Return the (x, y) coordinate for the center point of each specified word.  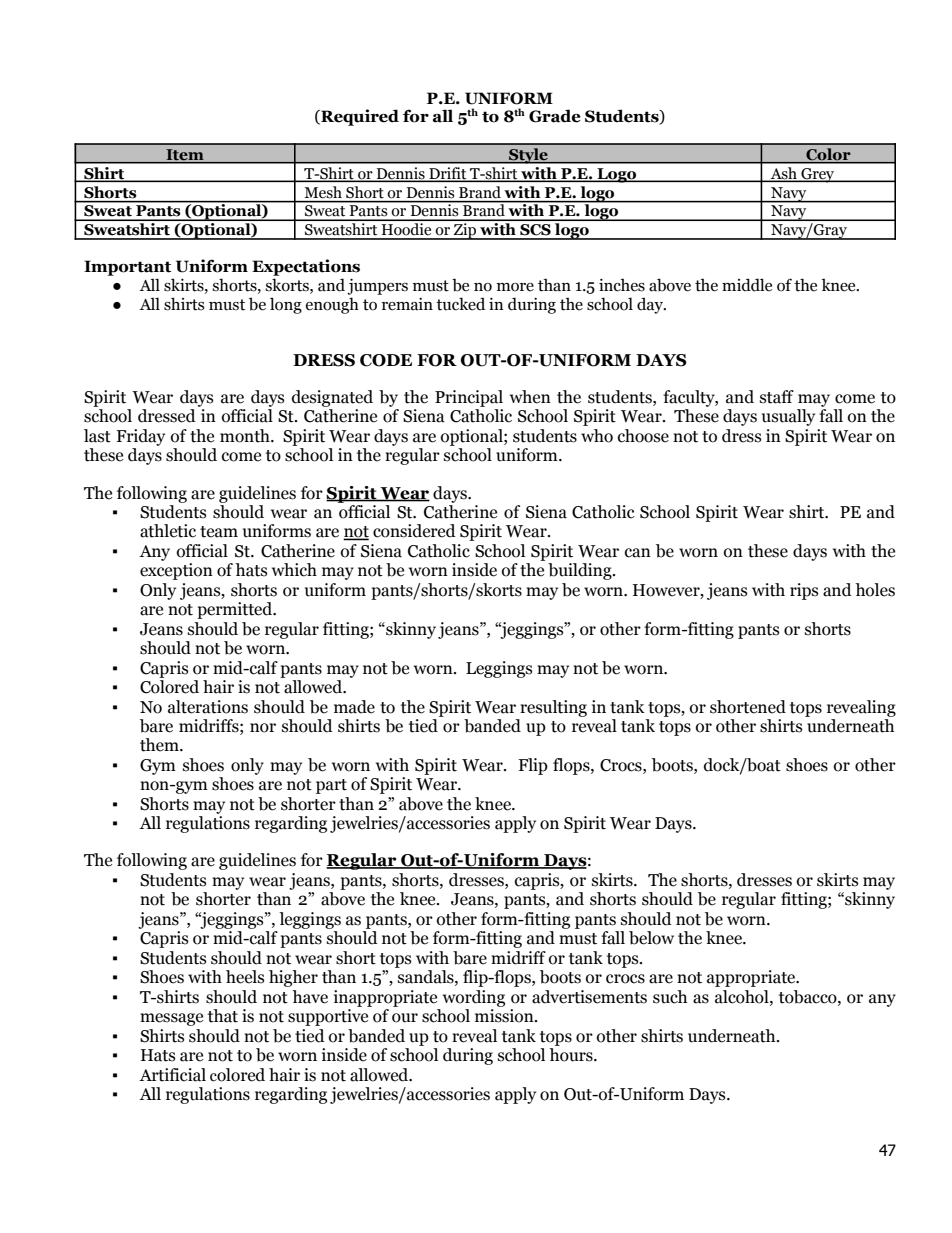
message (171, 1019)
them (160, 745)
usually (788, 417)
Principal (469, 398)
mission (505, 1016)
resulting (553, 708)
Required (359, 117)
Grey (818, 175)
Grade (555, 116)
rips (804, 591)
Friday (140, 437)
